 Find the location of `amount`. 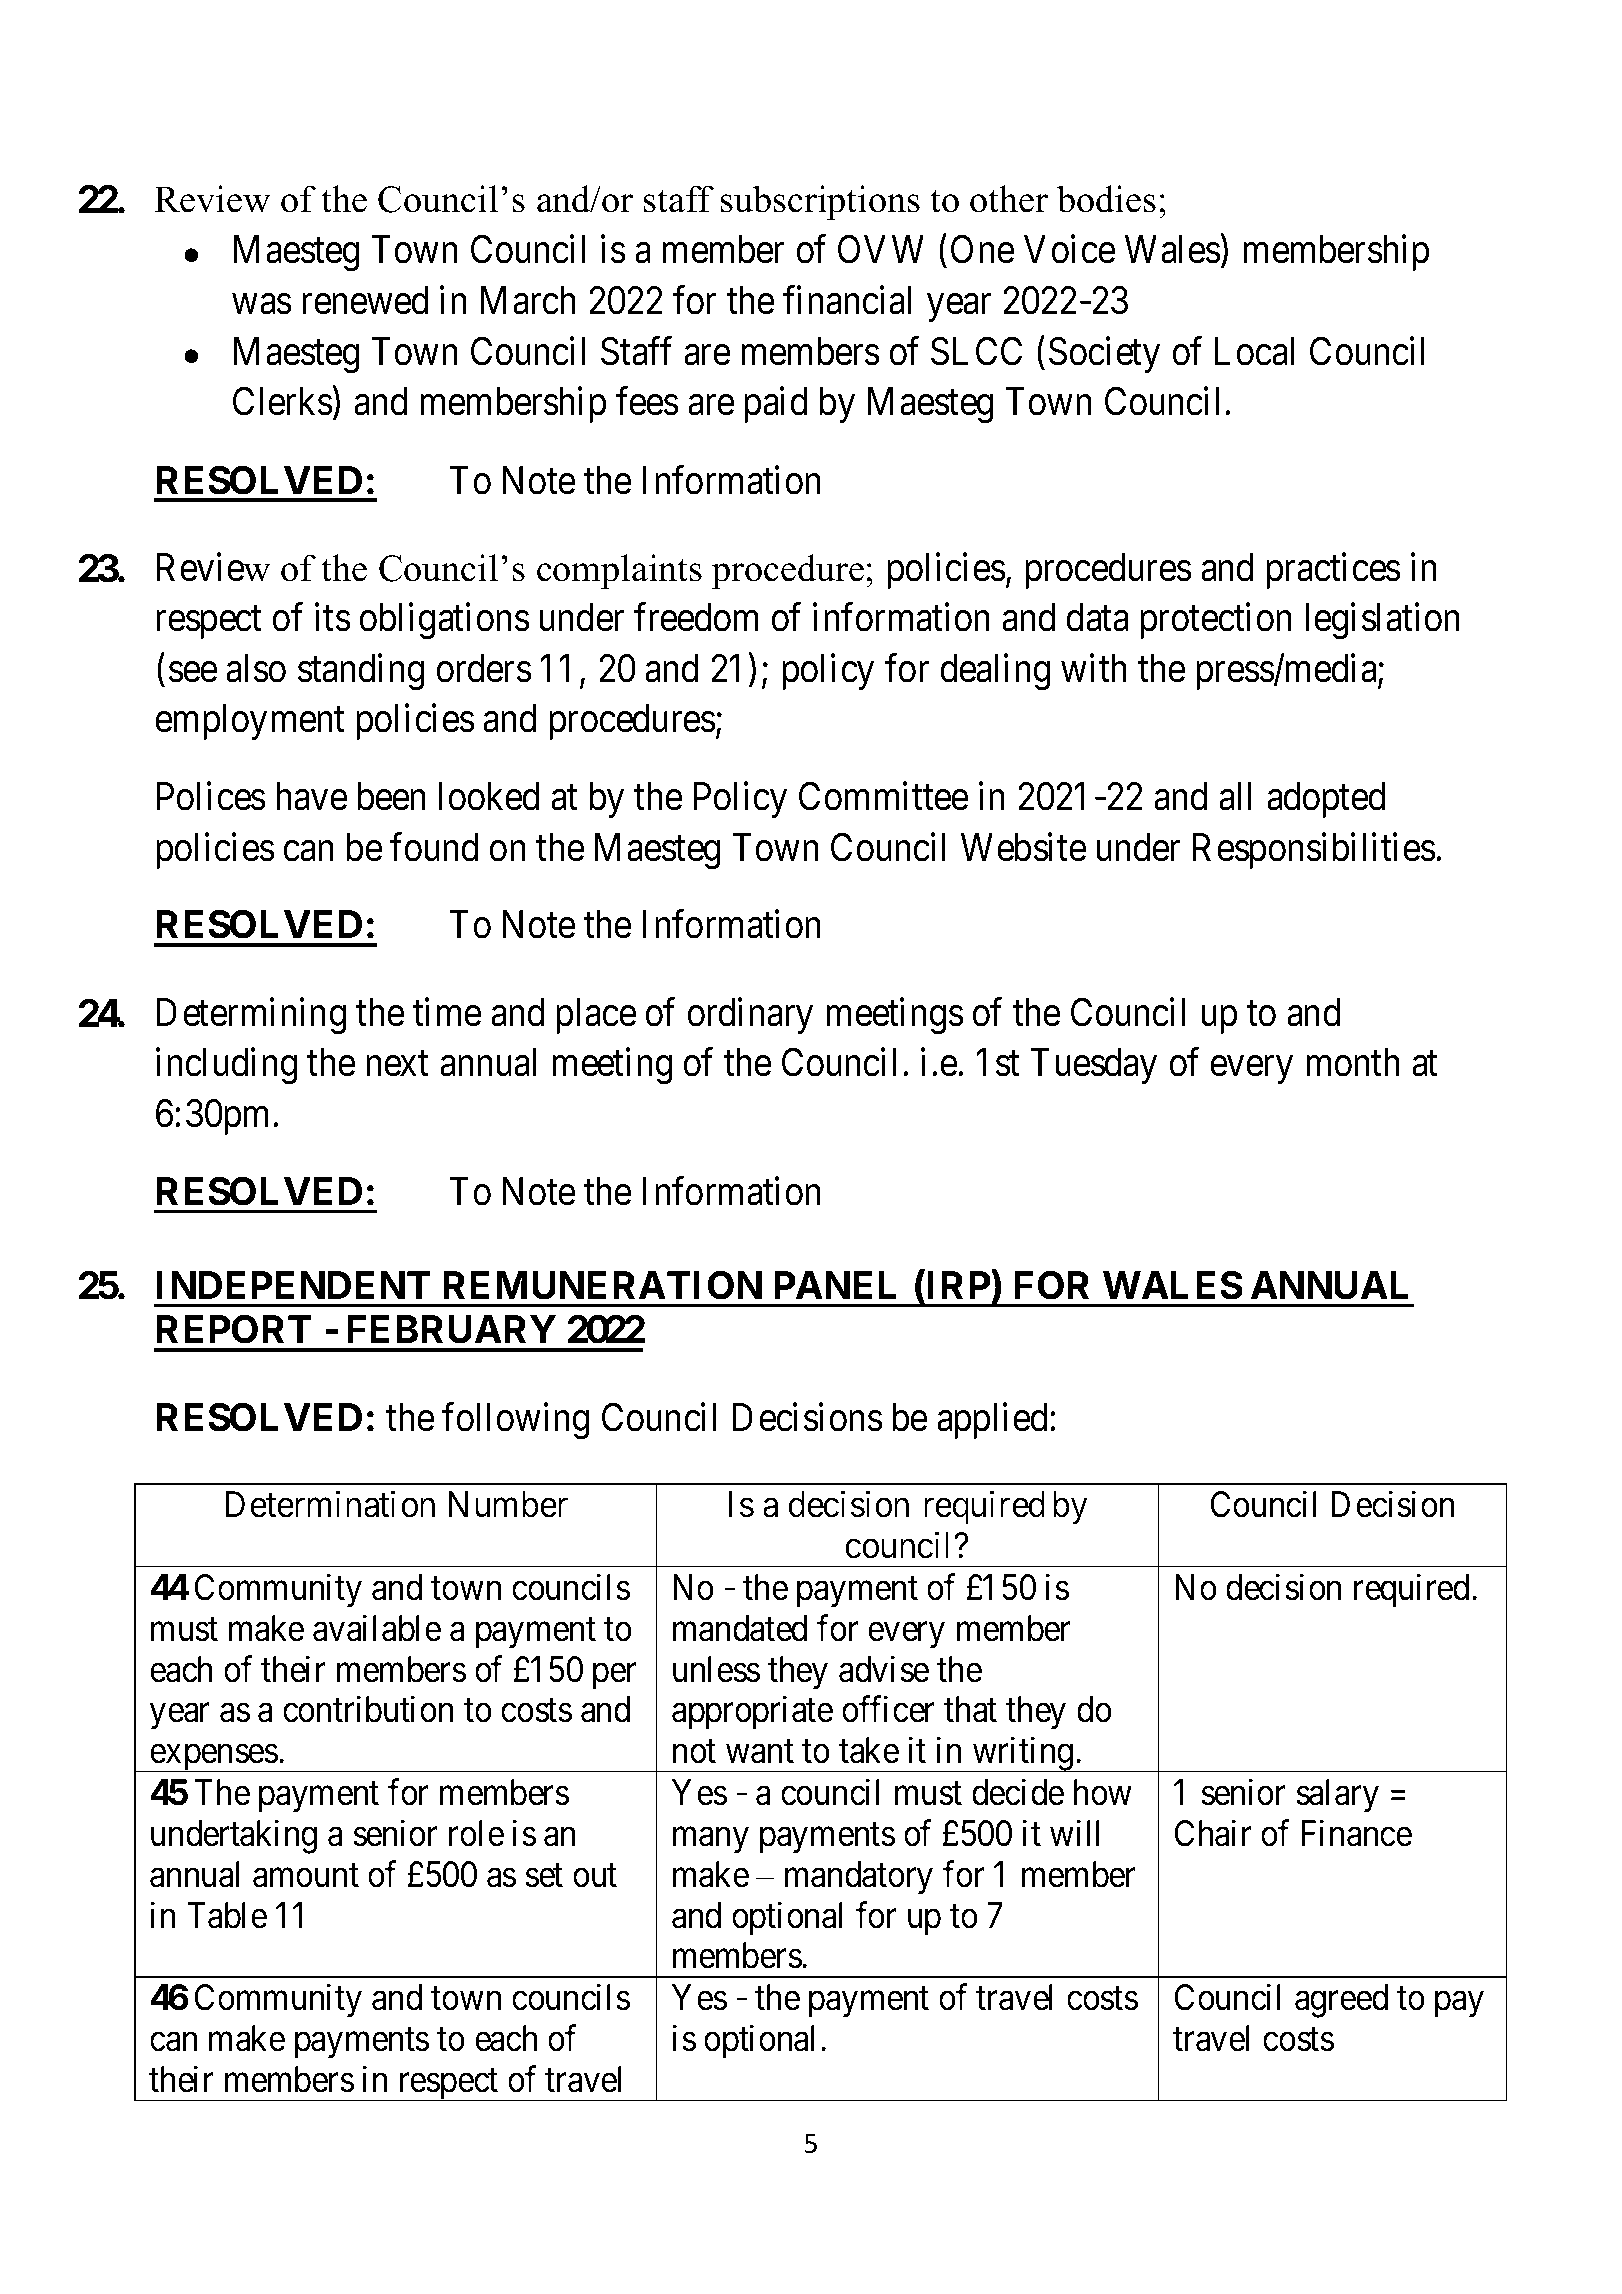

amount is located at coordinates (306, 1876).
